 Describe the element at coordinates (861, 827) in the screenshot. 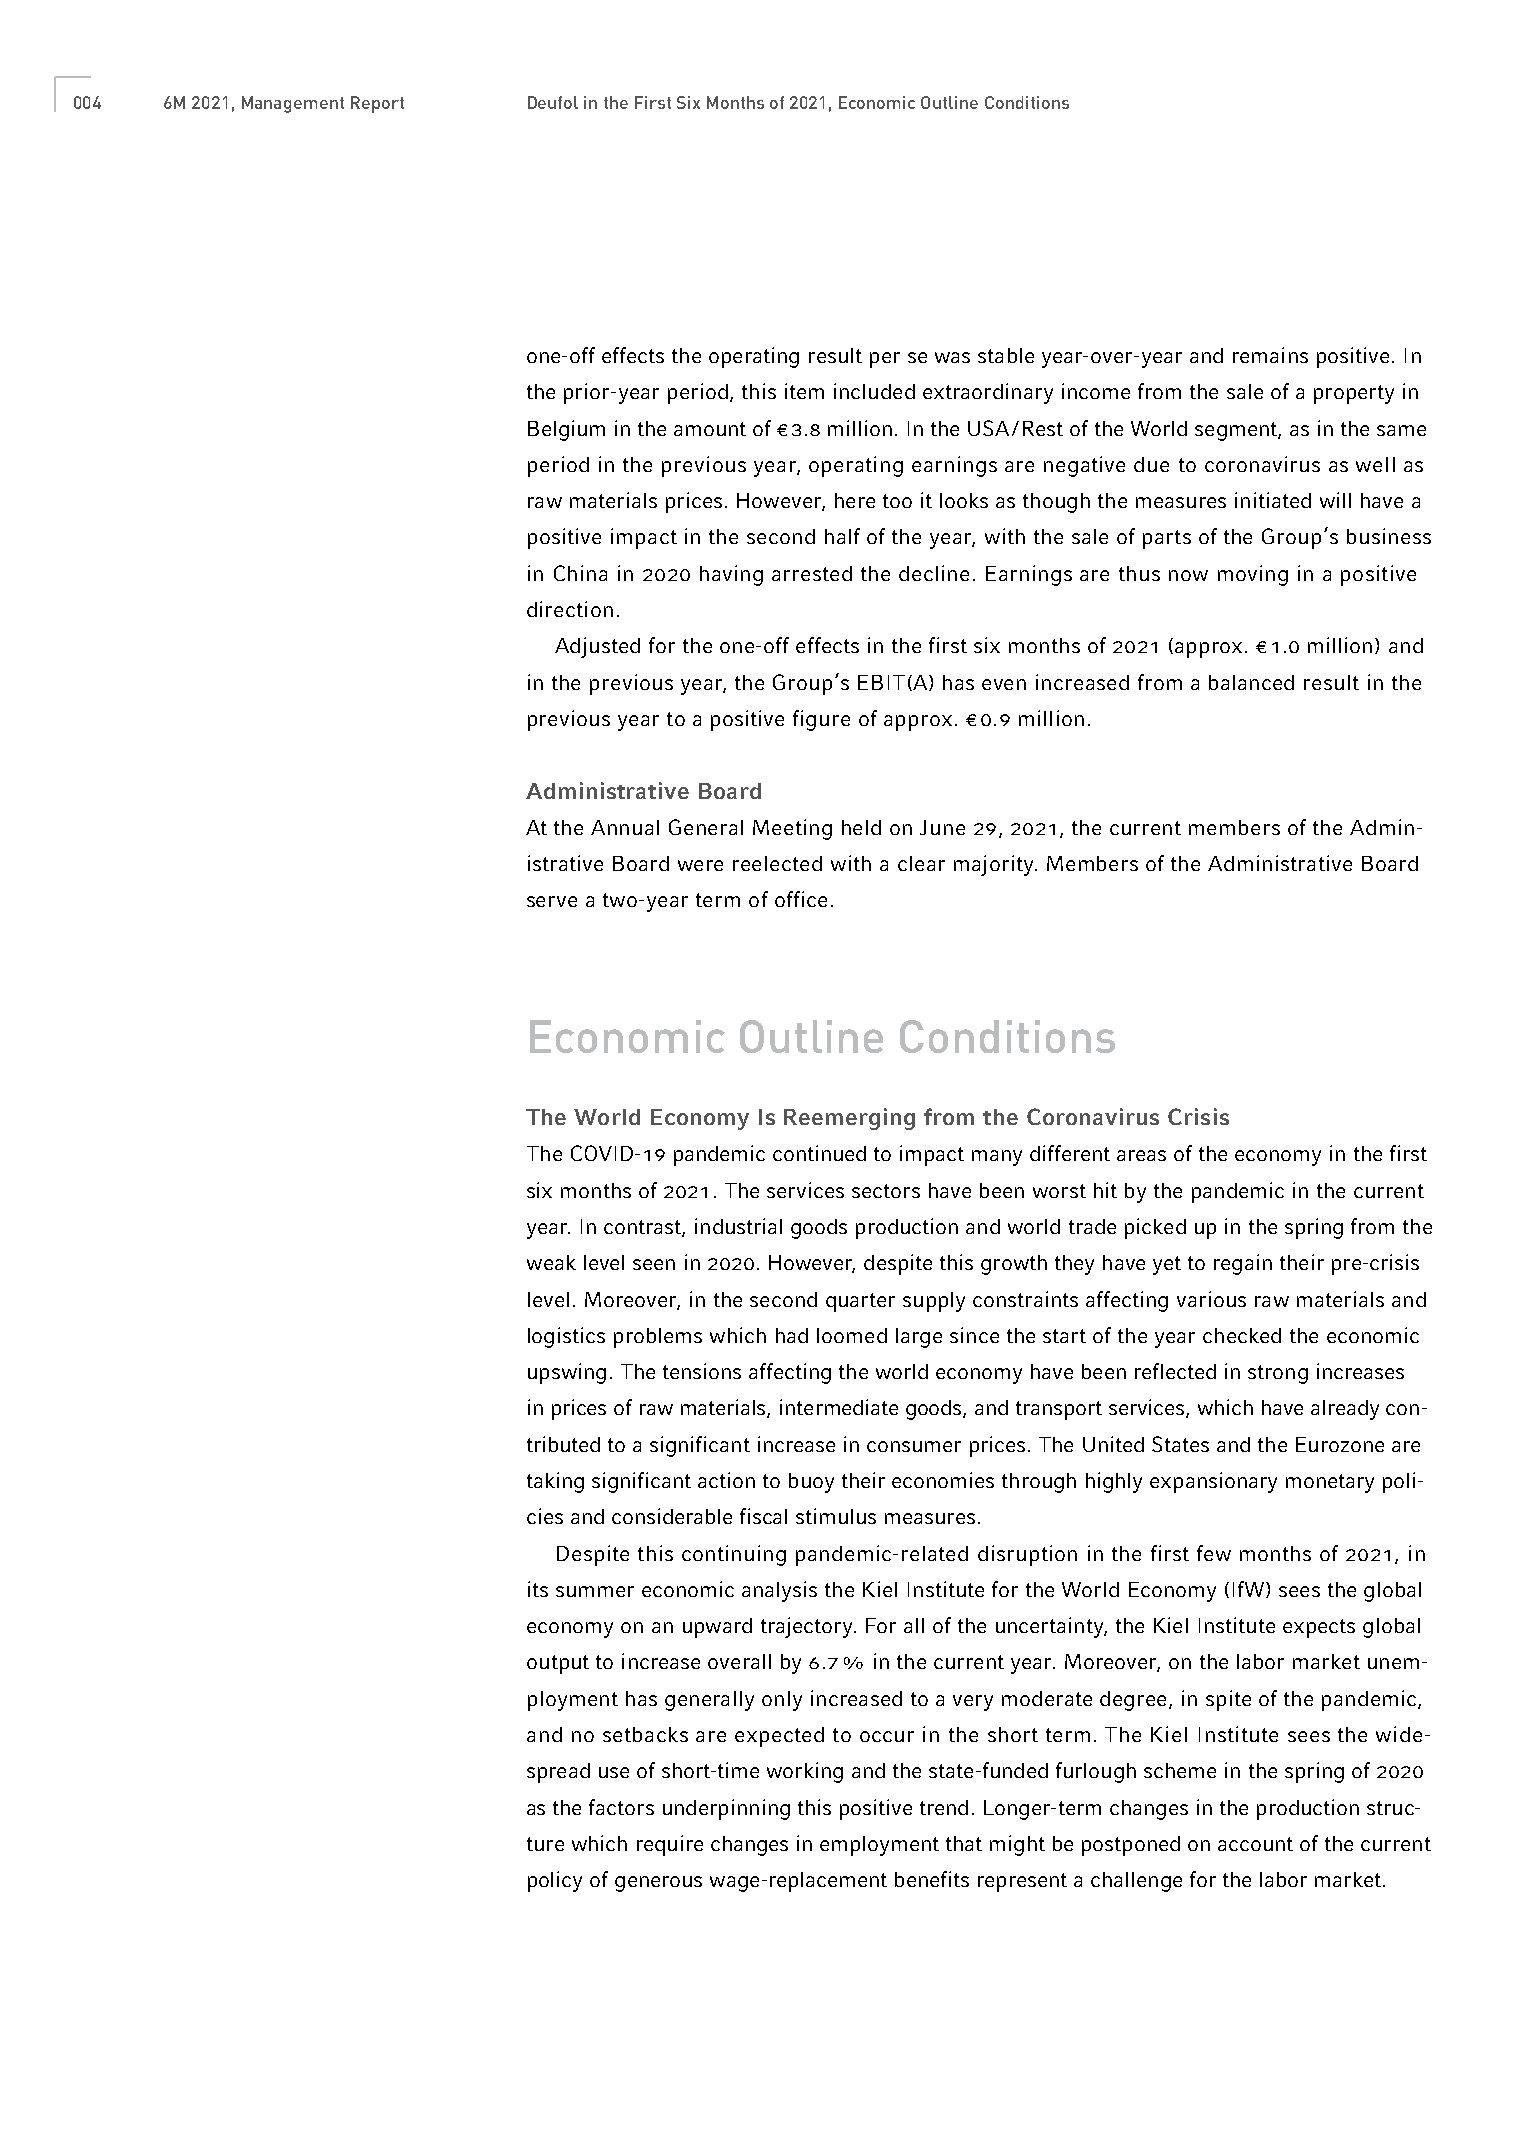

I see `held` at that location.
